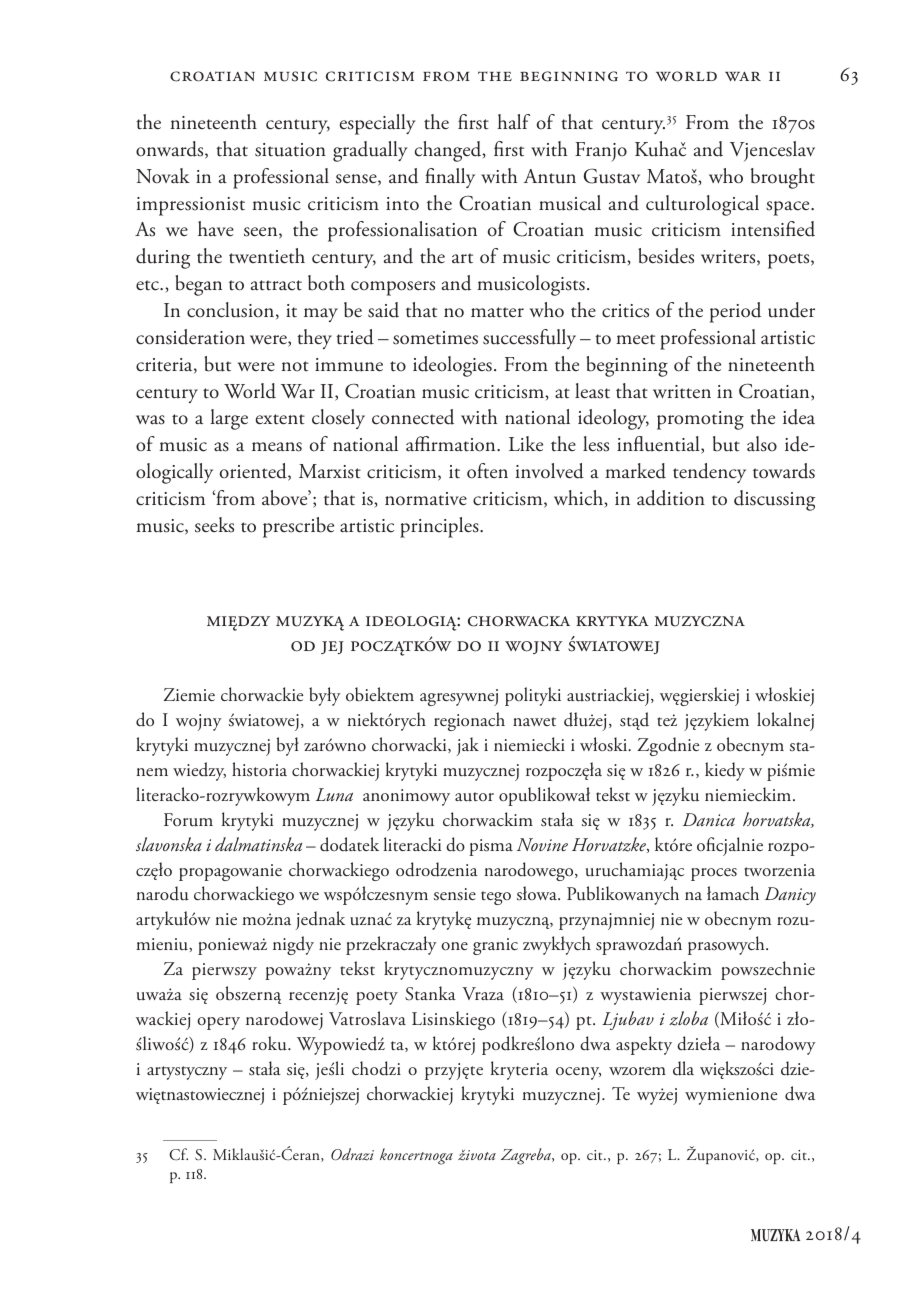 This screenshot has width=924, height=1305. I want to click on principles, so click(440, 527).
